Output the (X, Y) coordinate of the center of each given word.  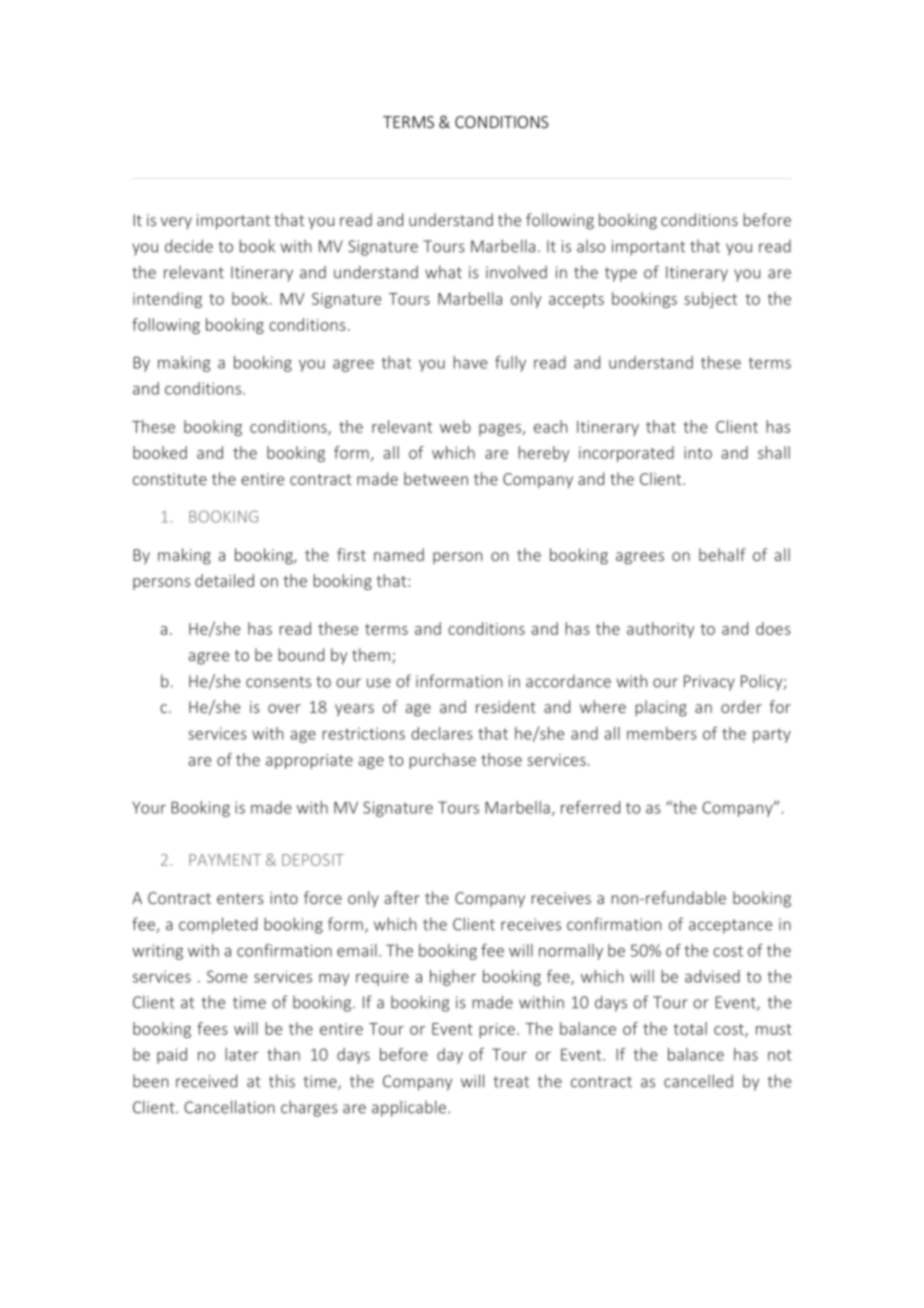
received (206, 1081)
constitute (170, 479)
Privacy (709, 683)
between (436, 478)
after (402, 897)
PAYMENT (225, 860)
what (443, 272)
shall (774, 452)
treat (511, 1082)
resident (506, 706)
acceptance (730, 926)
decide (189, 246)
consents (278, 682)
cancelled (698, 1081)
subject (710, 300)
